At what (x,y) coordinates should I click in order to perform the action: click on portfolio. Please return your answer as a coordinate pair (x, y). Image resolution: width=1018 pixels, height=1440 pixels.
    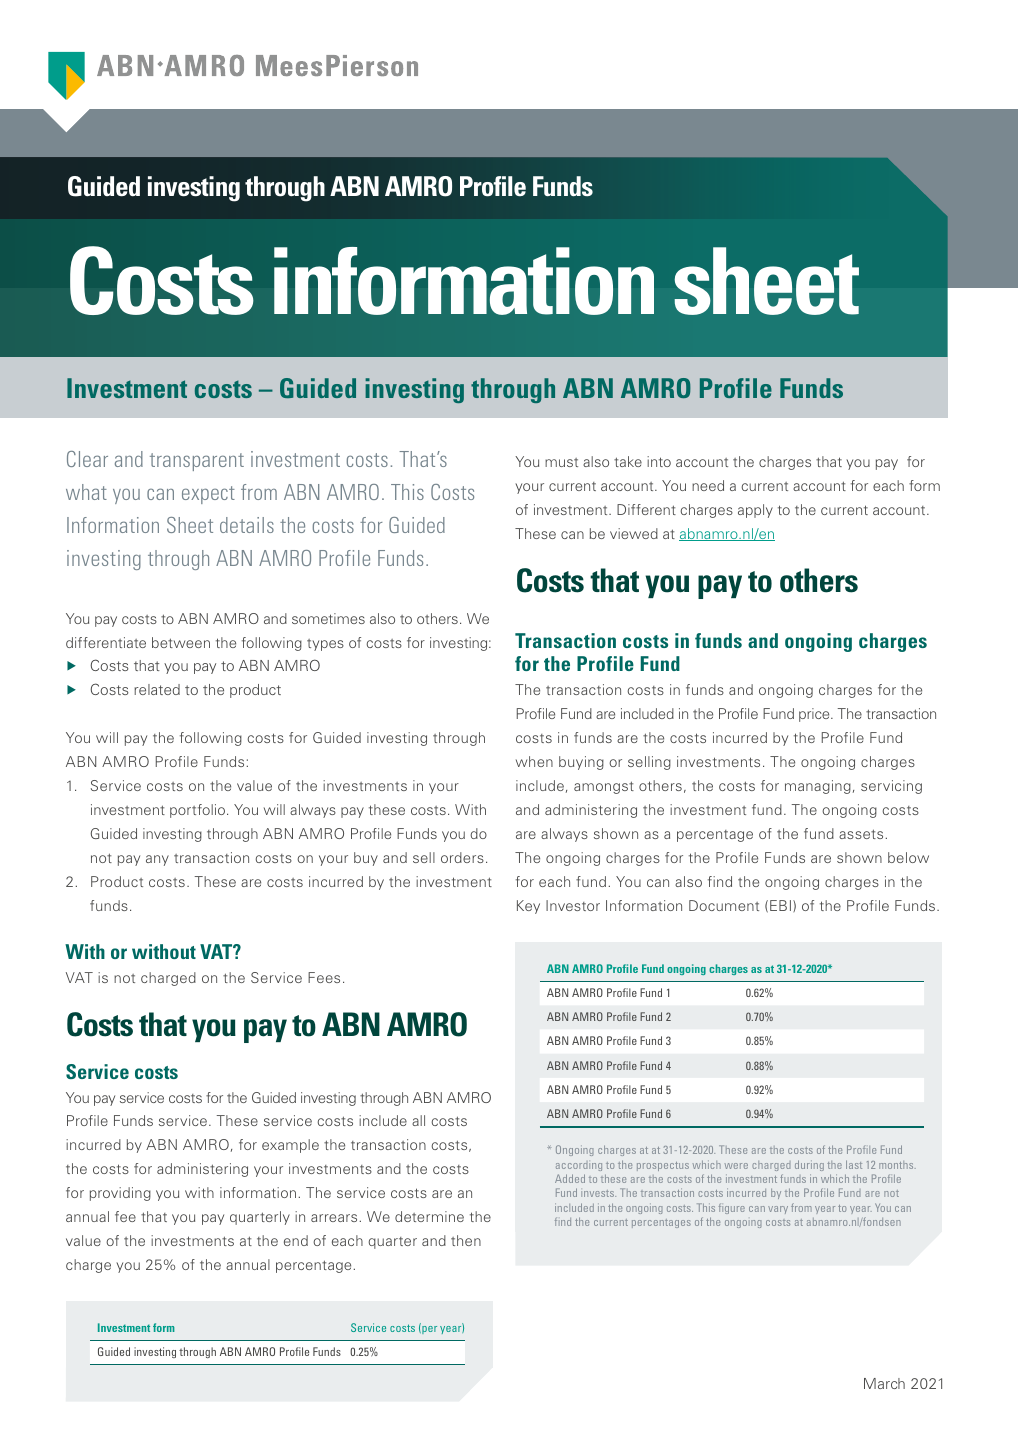
    Looking at the image, I should click on (199, 811).
